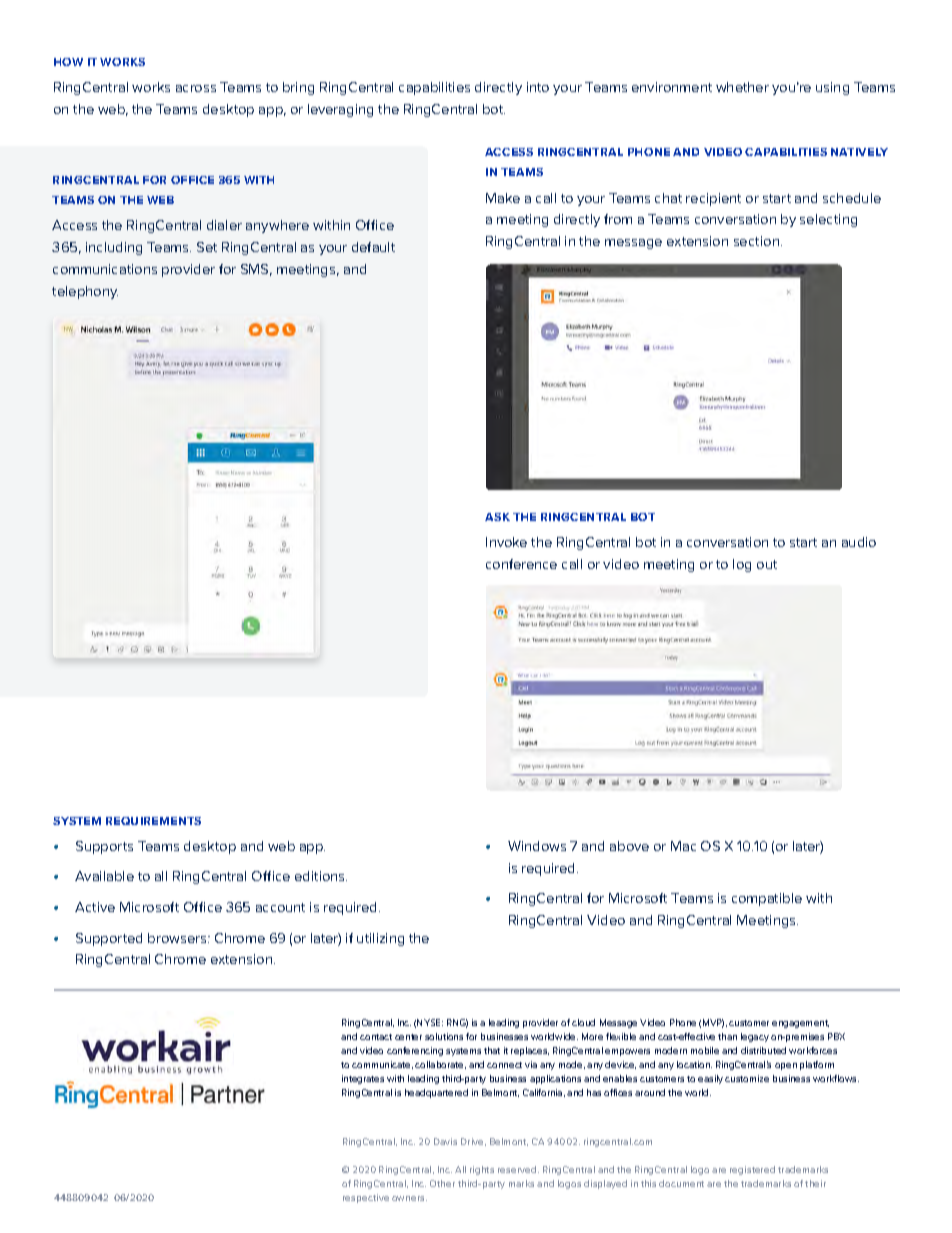  What do you see at coordinates (538, 87) in the screenshot?
I see `into` at bounding box center [538, 87].
